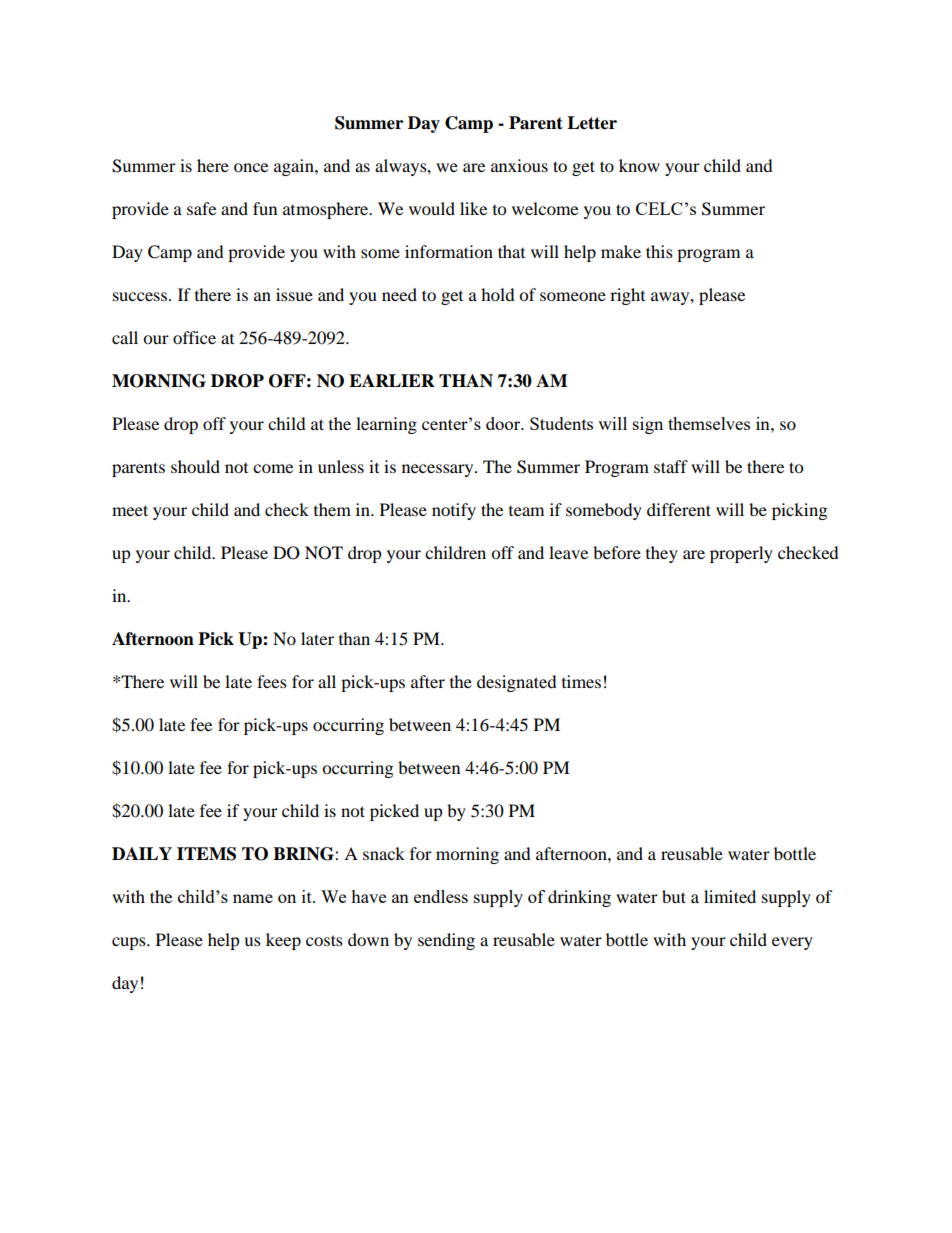  What do you see at coordinates (741, 554) in the page?
I see `properly` at bounding box center [741, 554].
